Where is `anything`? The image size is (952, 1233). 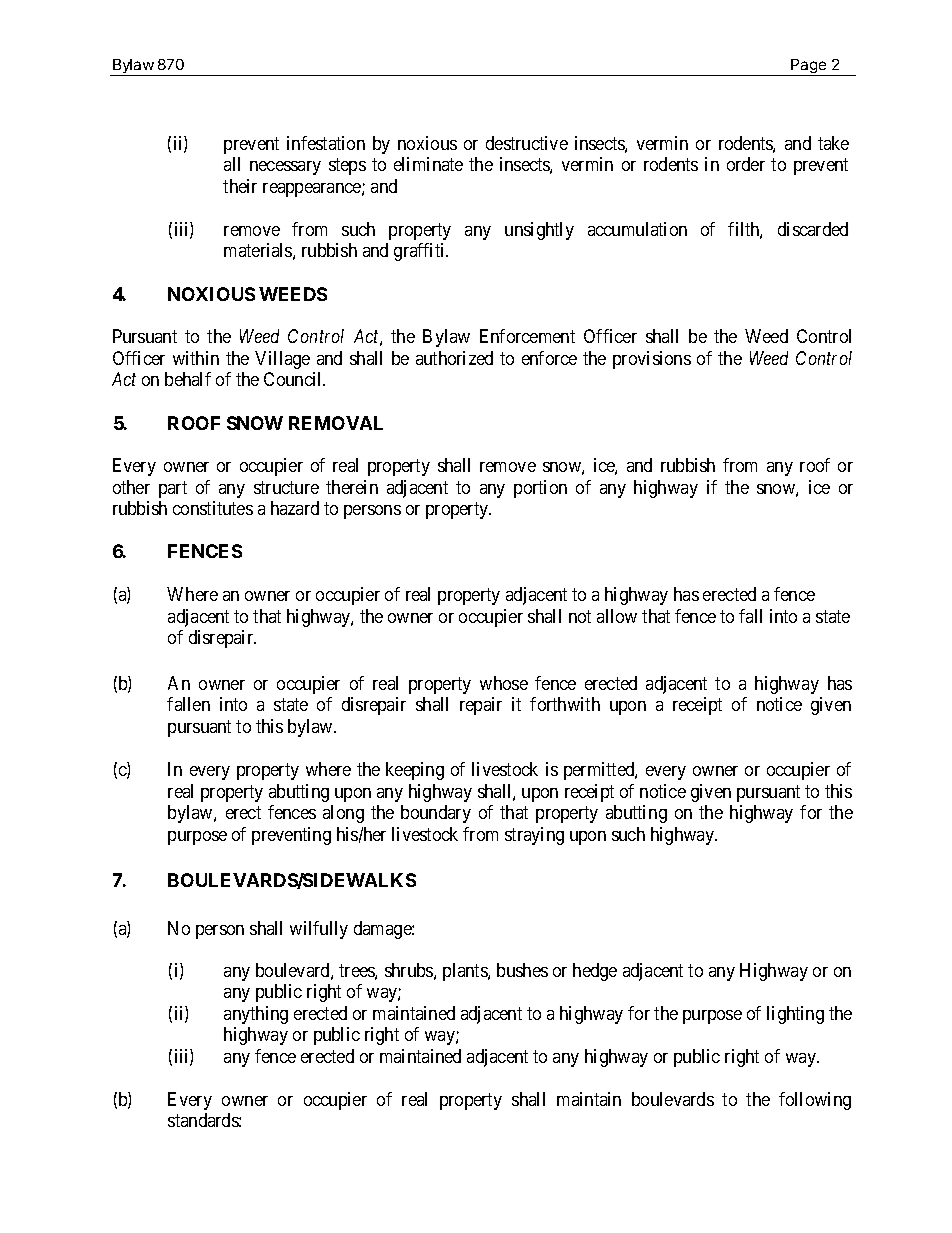
anything is located at coordinates (256, 1015).
